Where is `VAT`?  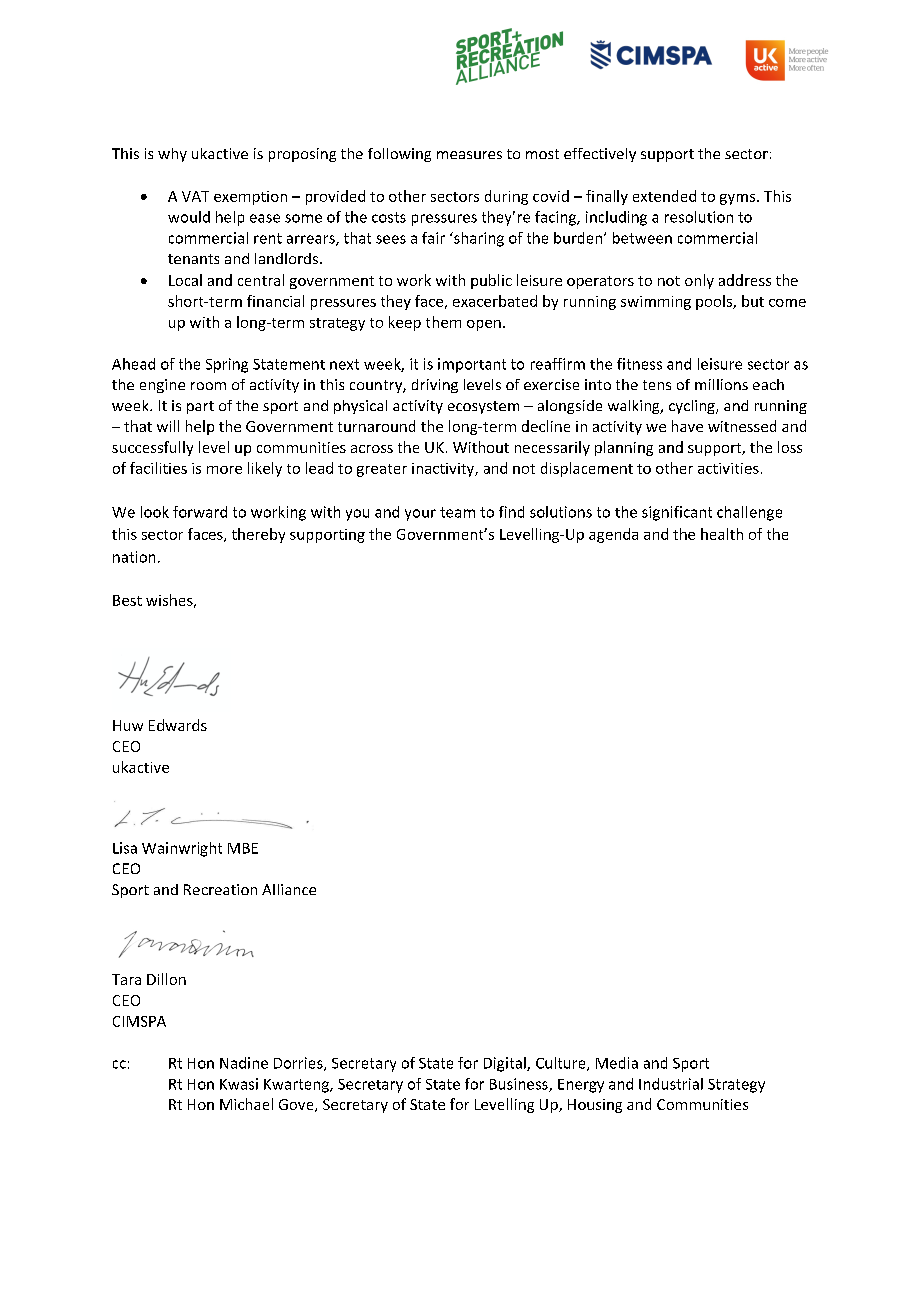 VAT is located at coordinates (195, 196).
